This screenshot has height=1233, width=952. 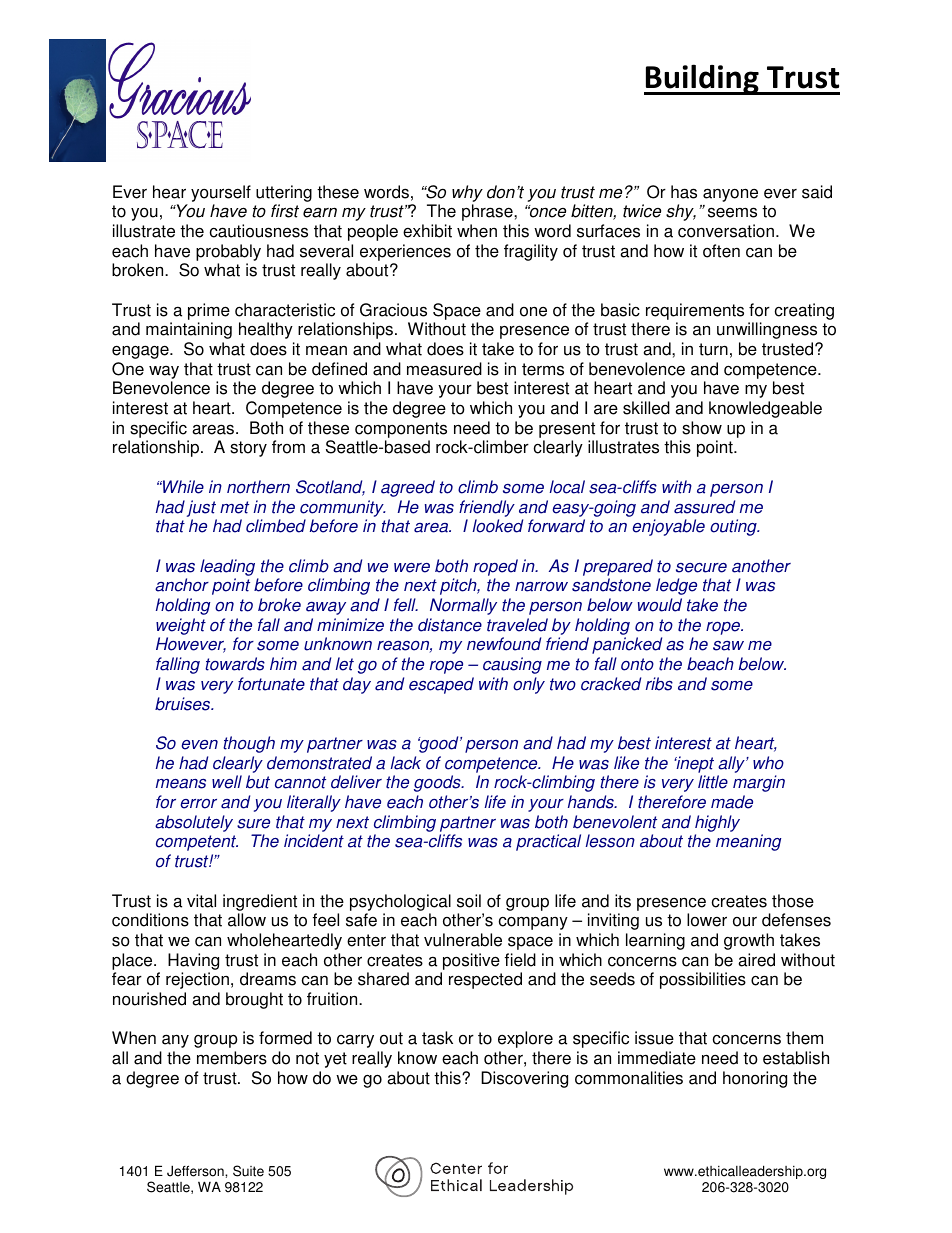 What do you see at coordinates (467, 193) in the screenshot?
I see `why` at bounding box center [467, 193].
